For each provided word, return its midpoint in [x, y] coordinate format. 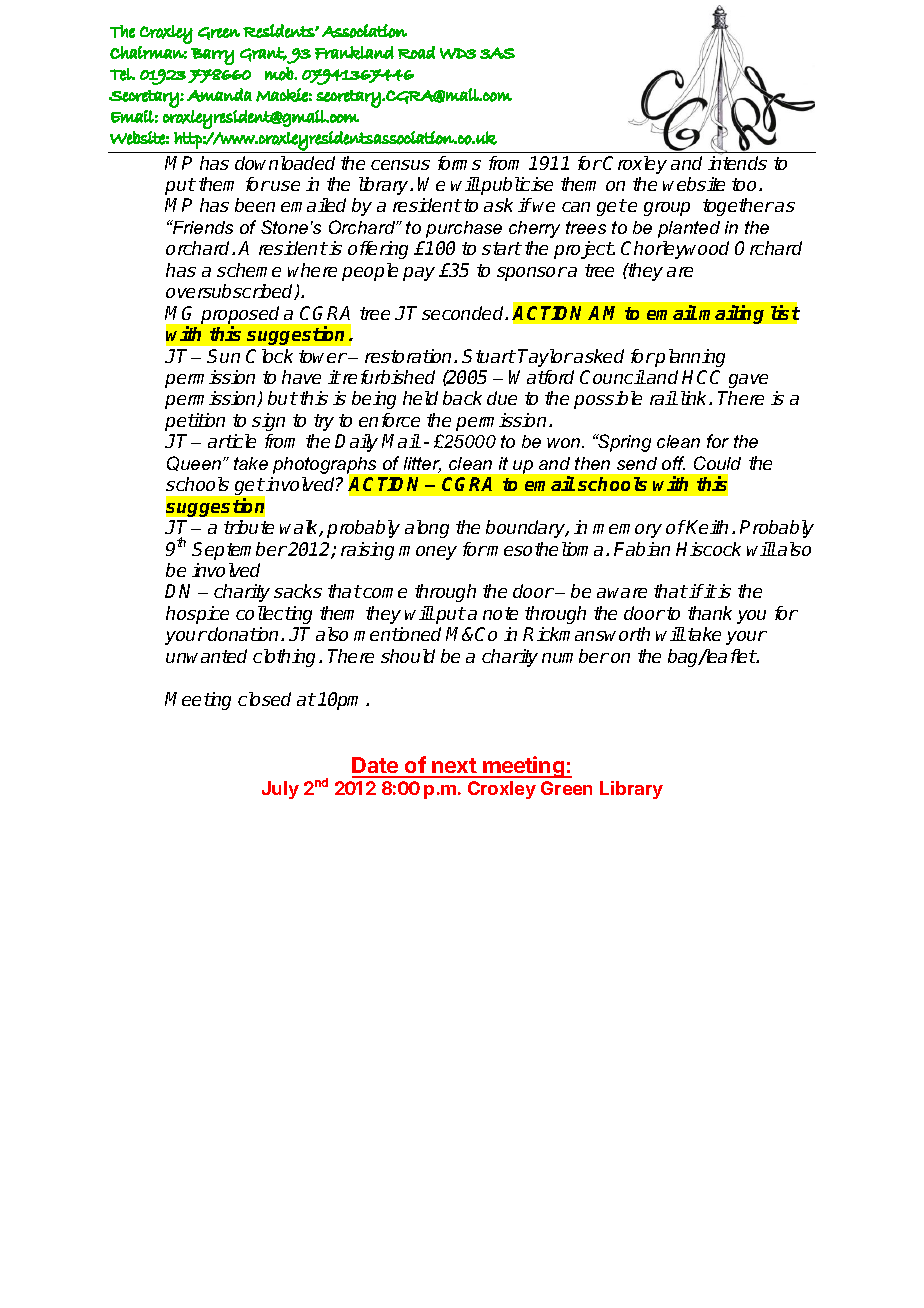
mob [280, 74]
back [462, 398]
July [280, 790]
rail [663, 398]
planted [689, 229]
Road [416, 52]
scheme [249, 270]
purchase [464, 229]
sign [268, 422]
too [746, 184]
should [408, 656]
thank [710, 613]
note [500, 613]
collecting [274, 615]
